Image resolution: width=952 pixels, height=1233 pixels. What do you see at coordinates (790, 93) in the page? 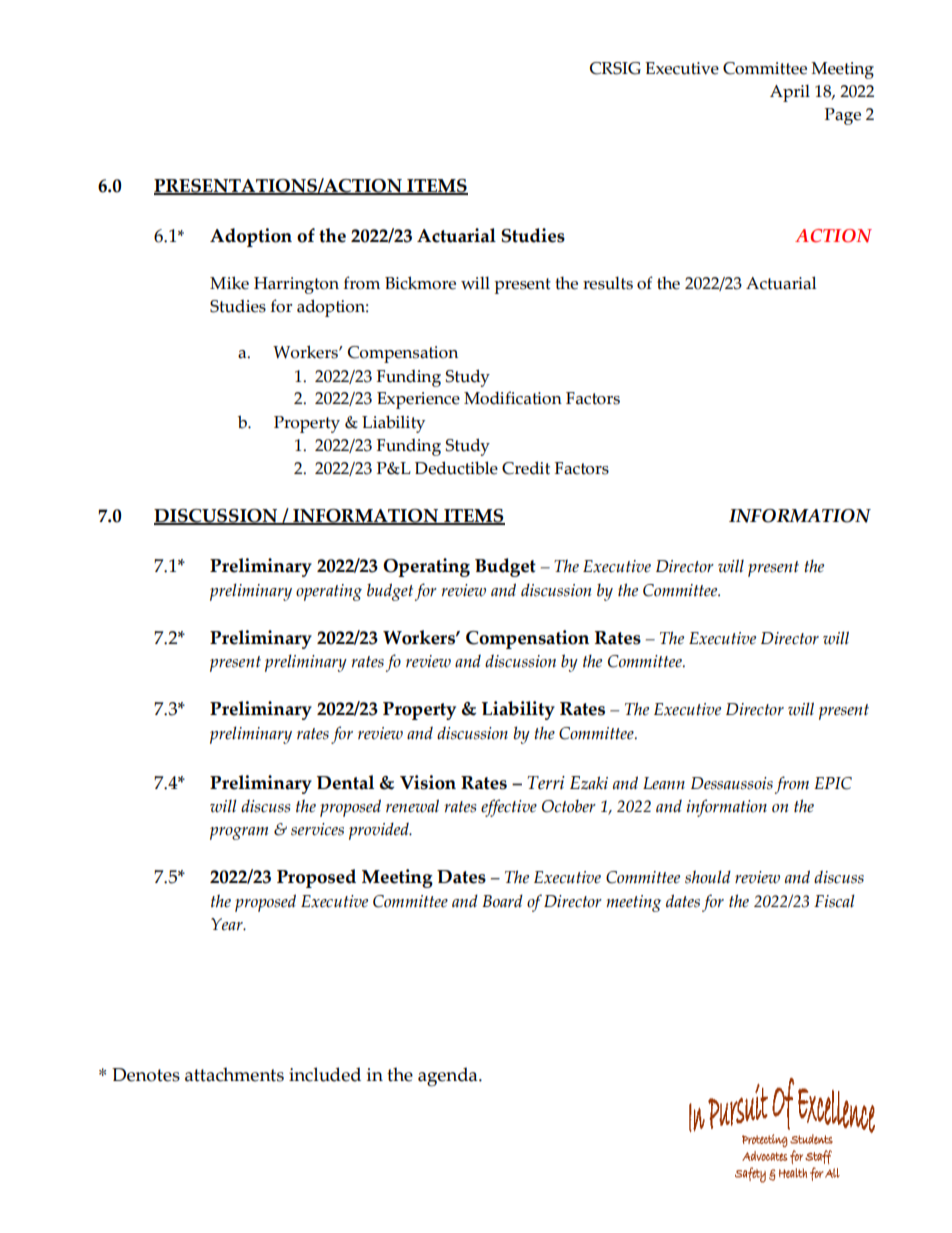
I see `April` at bounding box center [790, 93].
